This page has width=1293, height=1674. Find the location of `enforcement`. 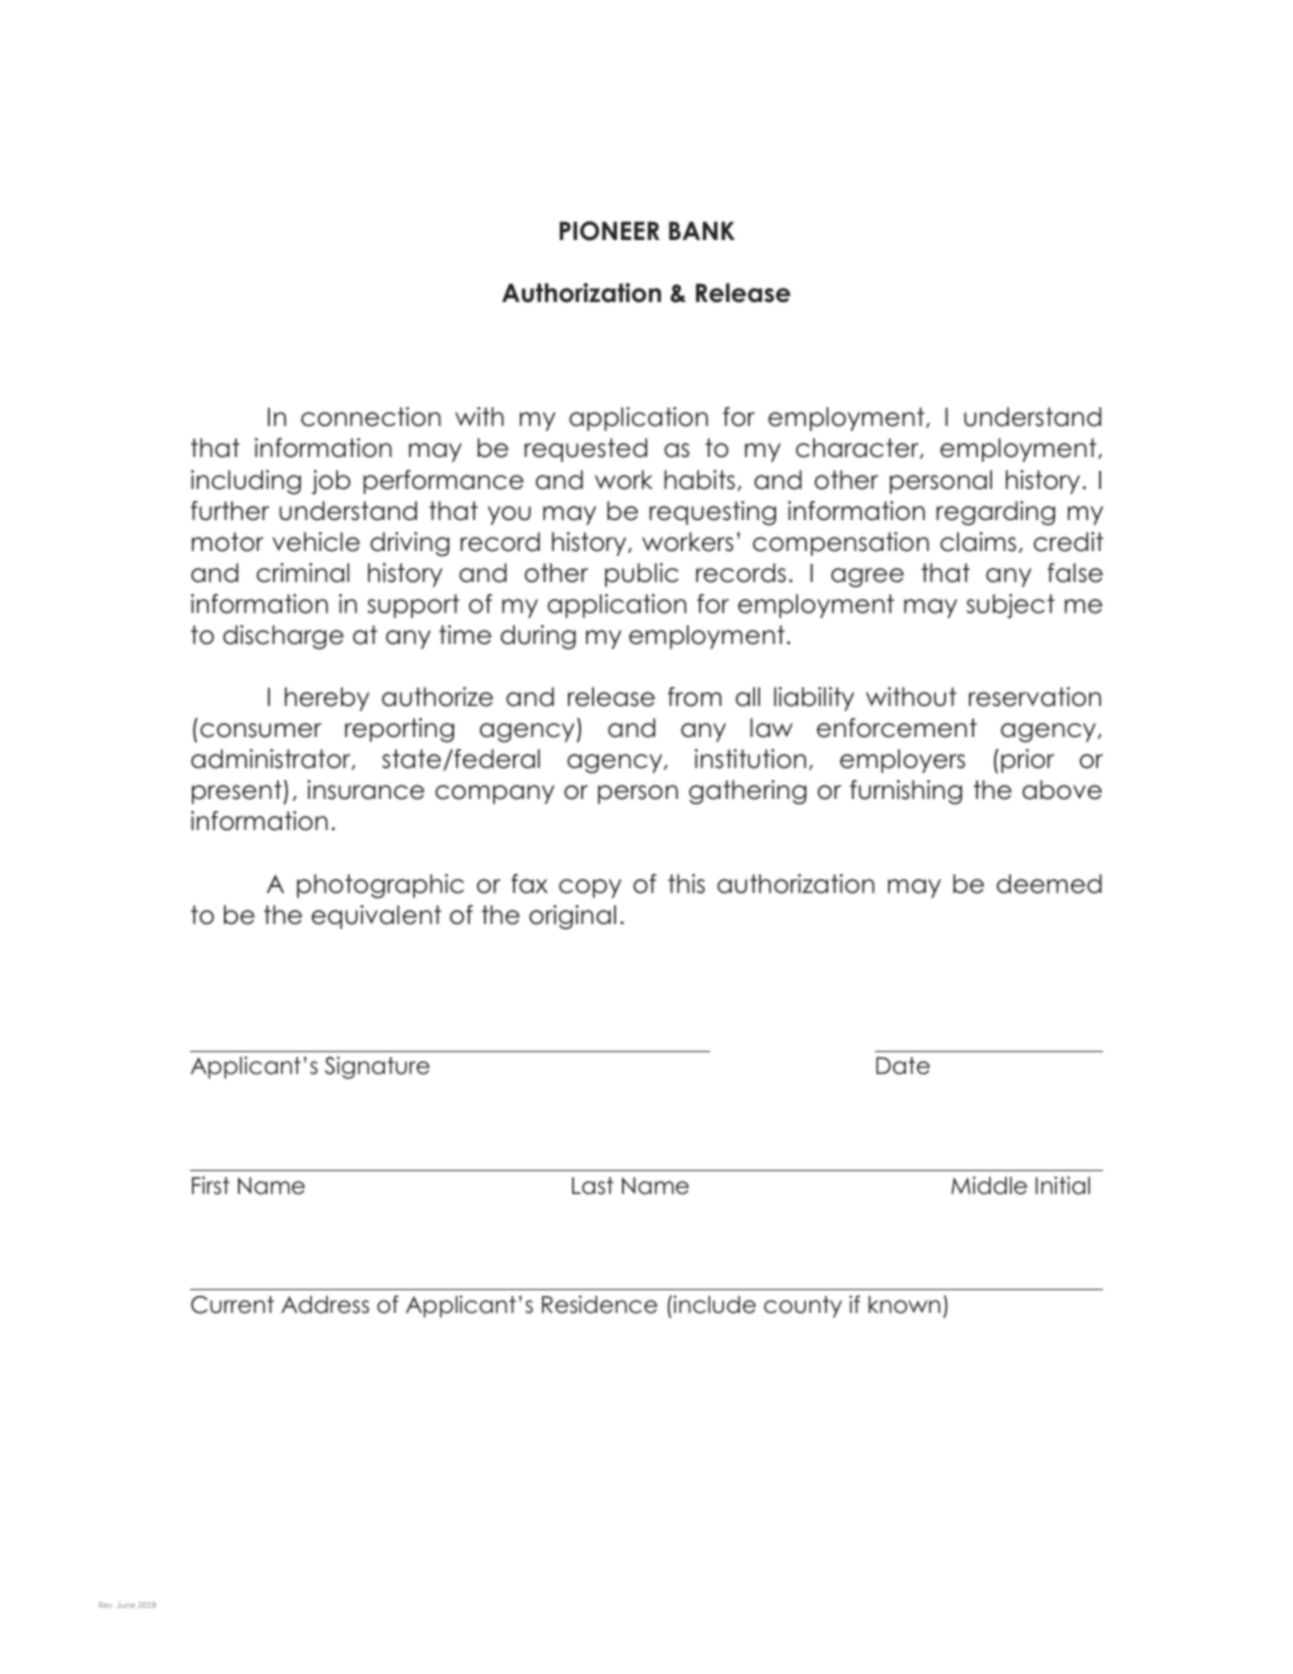

enforcement is located at coordinates (897, 728).
